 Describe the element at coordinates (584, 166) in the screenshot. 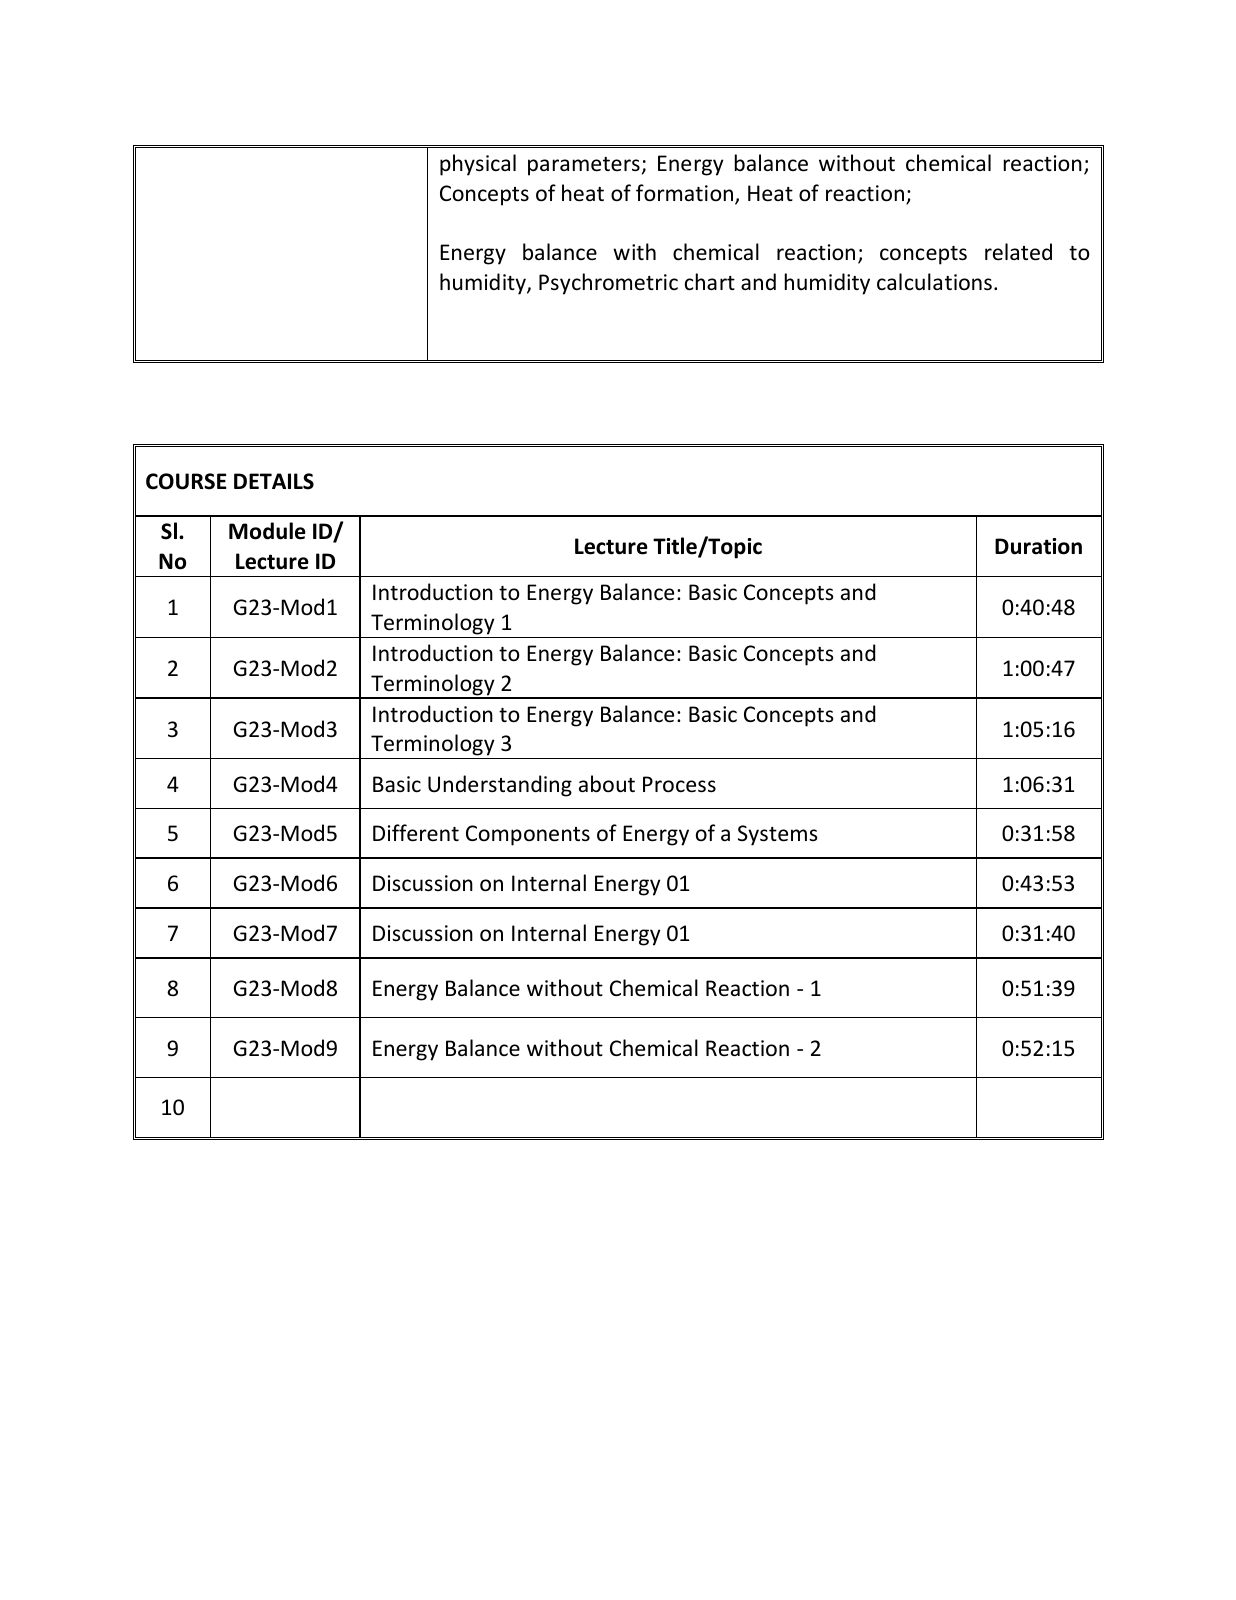

I see `parameters` at that location.
